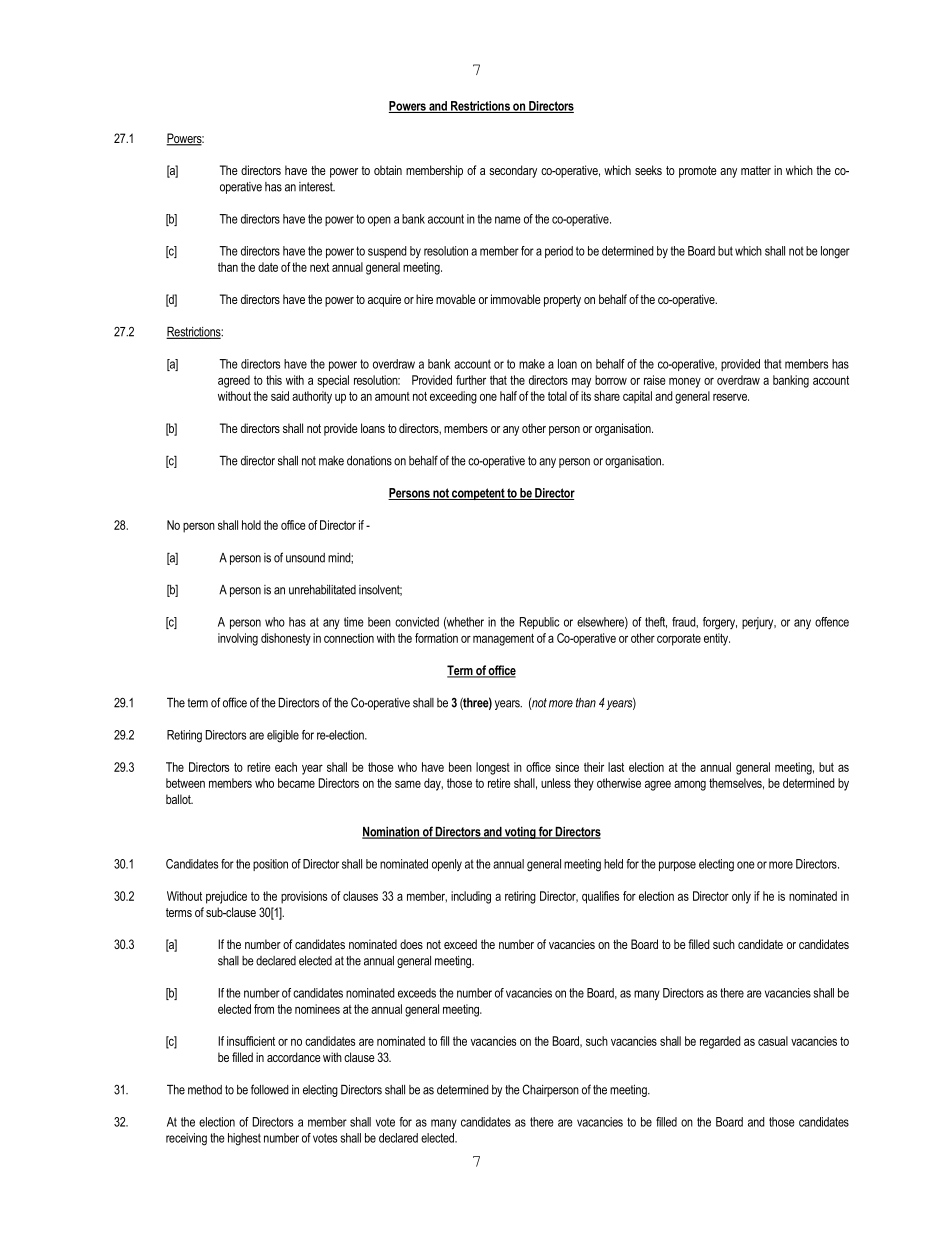 The height and width of the screenshot is (1233, 952). Describe the element at coordinates (832, 622) in the screenshot. I see `offence` at that location.
